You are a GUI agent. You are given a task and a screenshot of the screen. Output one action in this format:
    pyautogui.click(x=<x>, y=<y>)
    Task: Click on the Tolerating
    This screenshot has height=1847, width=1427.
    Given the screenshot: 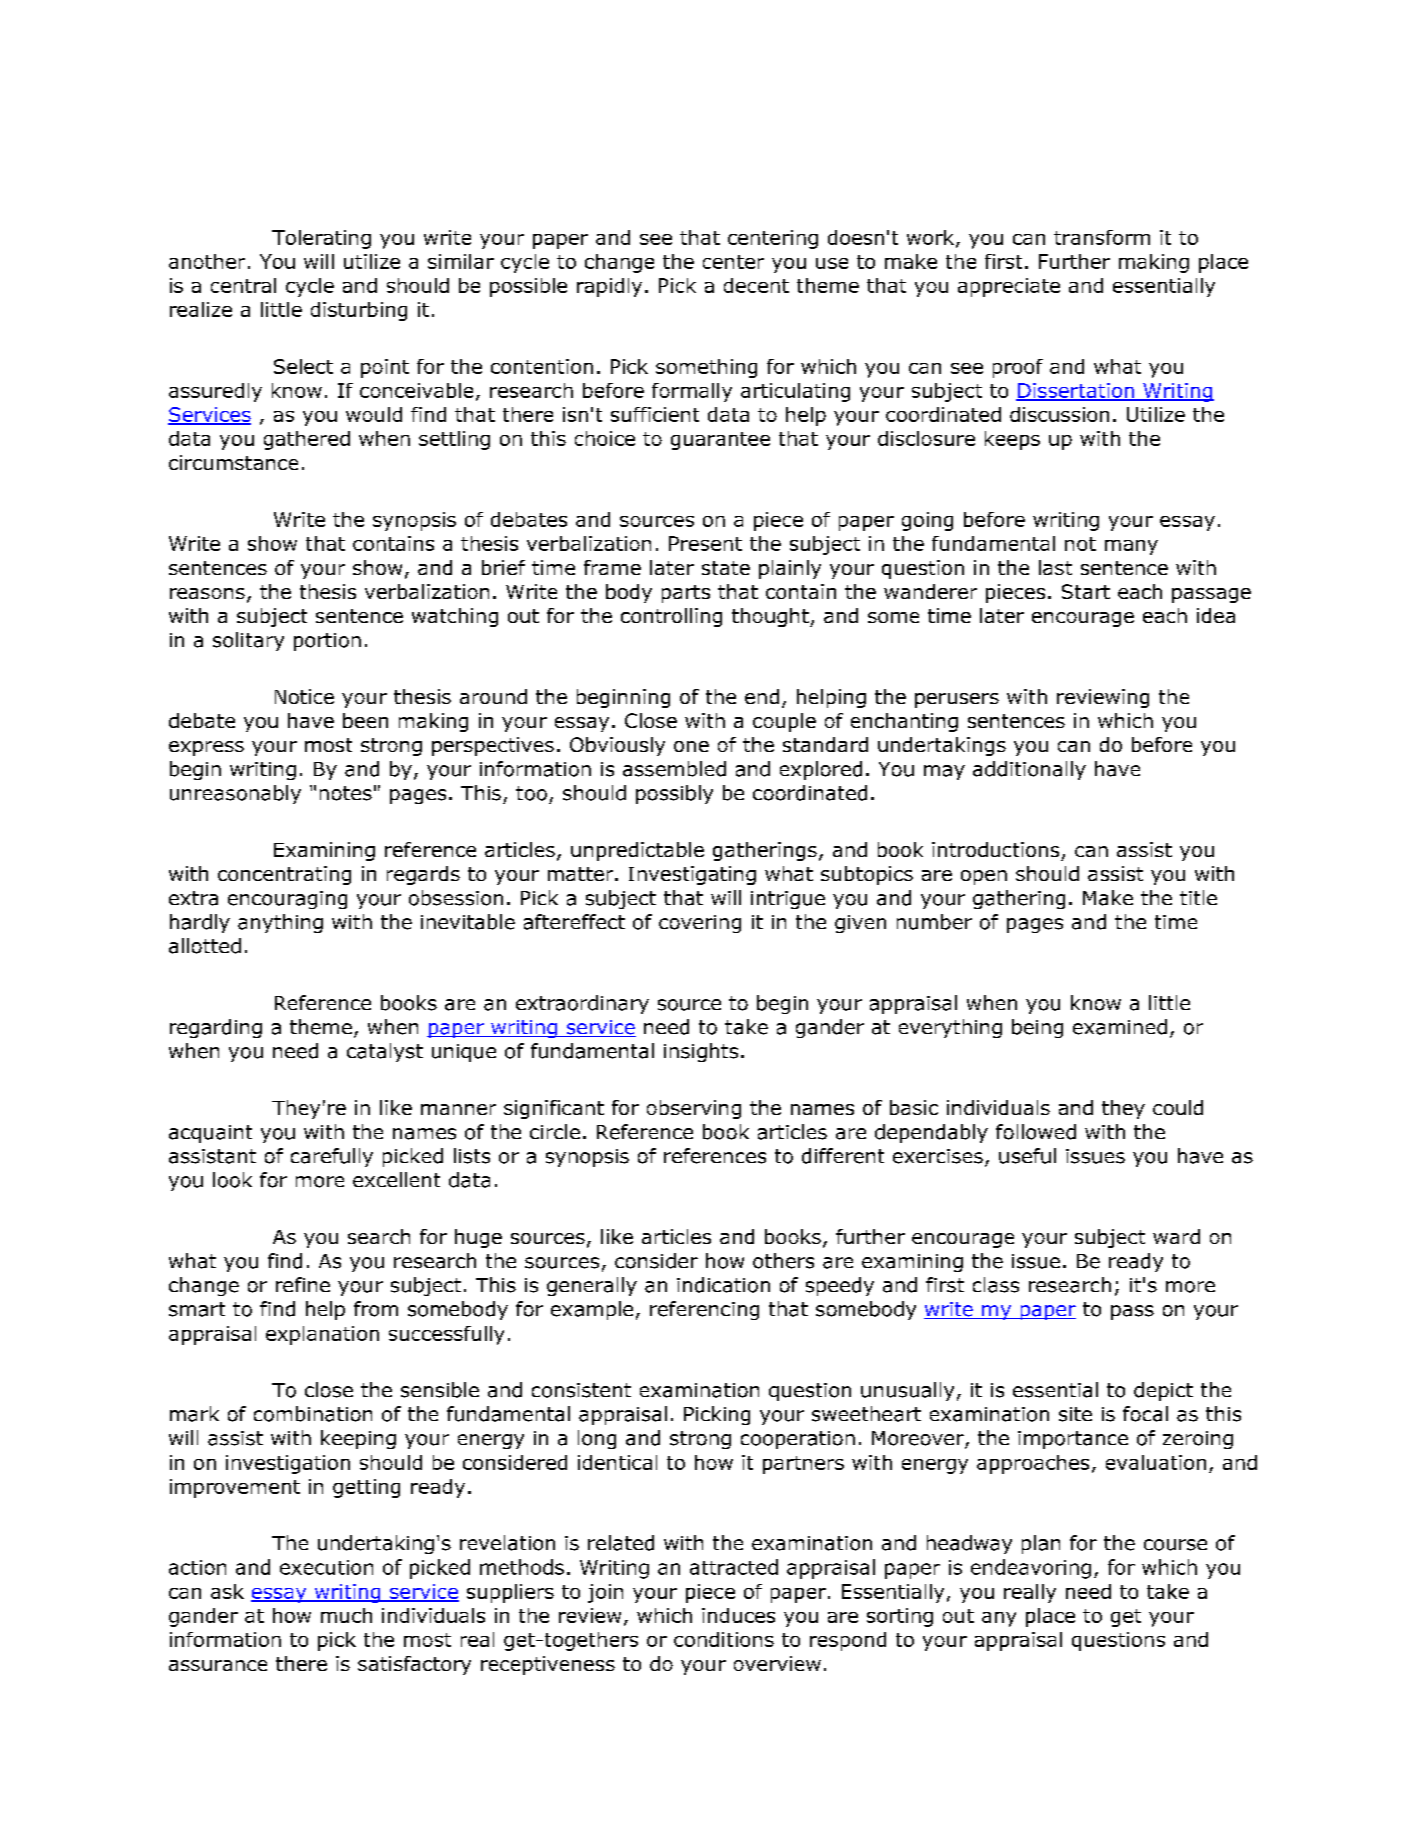 What is the action you would take?
    pyautogui.click(x=321, y=239)
